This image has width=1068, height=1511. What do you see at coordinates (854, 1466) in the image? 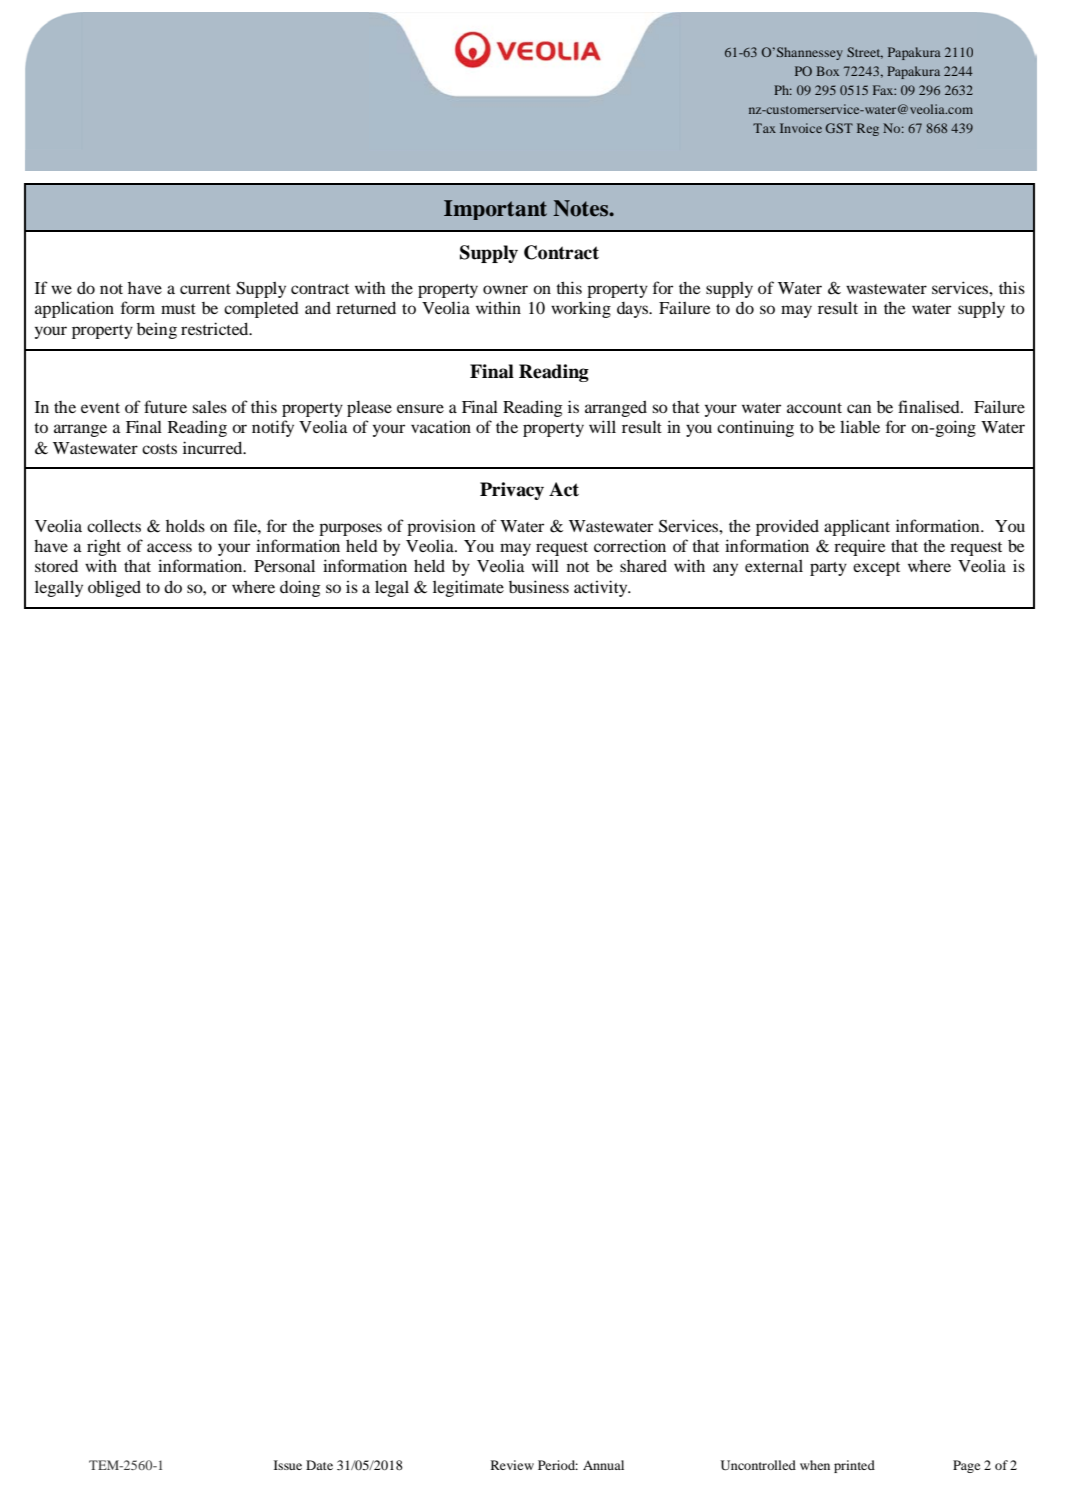
I see `printed` at bounding box center [854, 1466].
